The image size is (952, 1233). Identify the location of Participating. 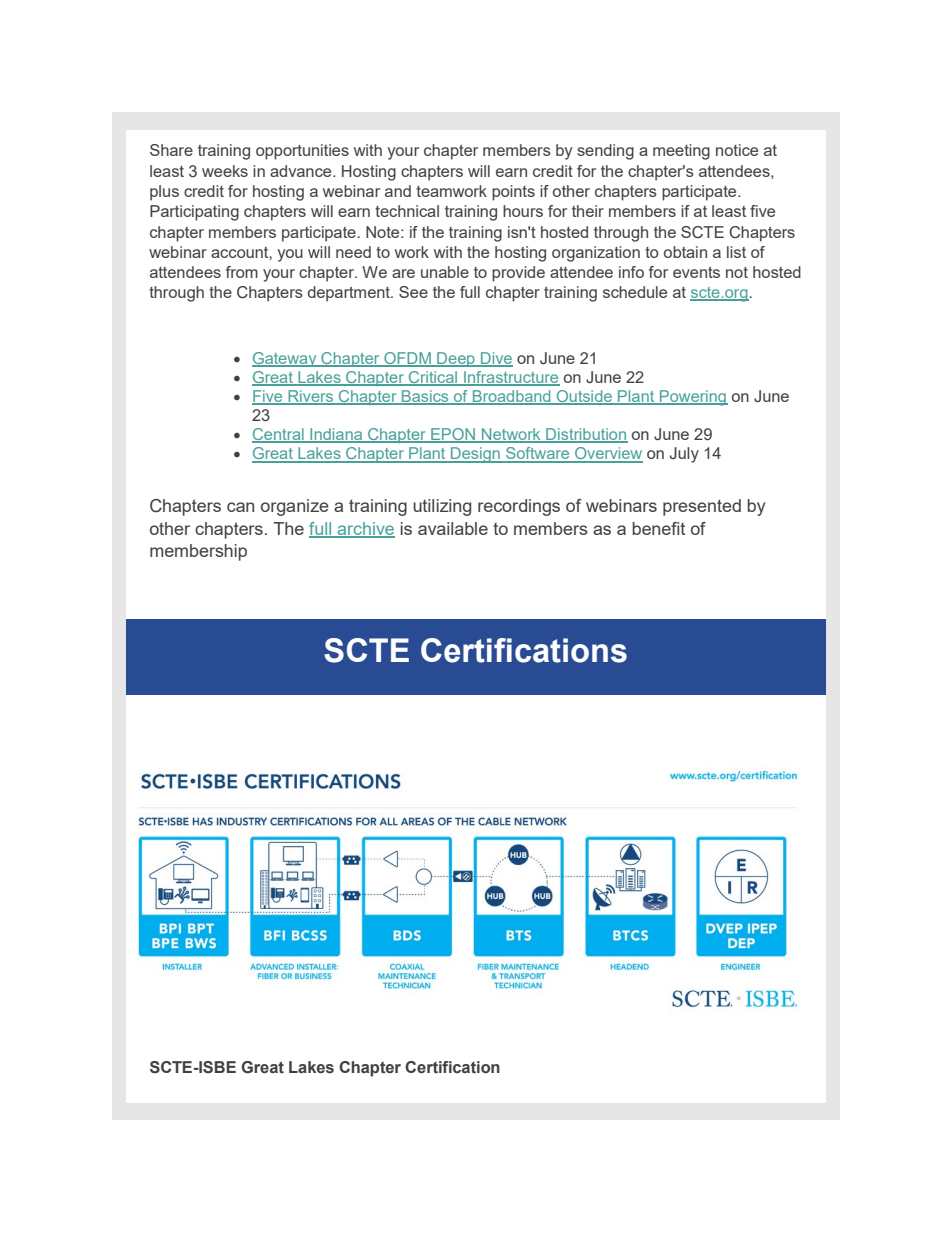
(194, 213).
